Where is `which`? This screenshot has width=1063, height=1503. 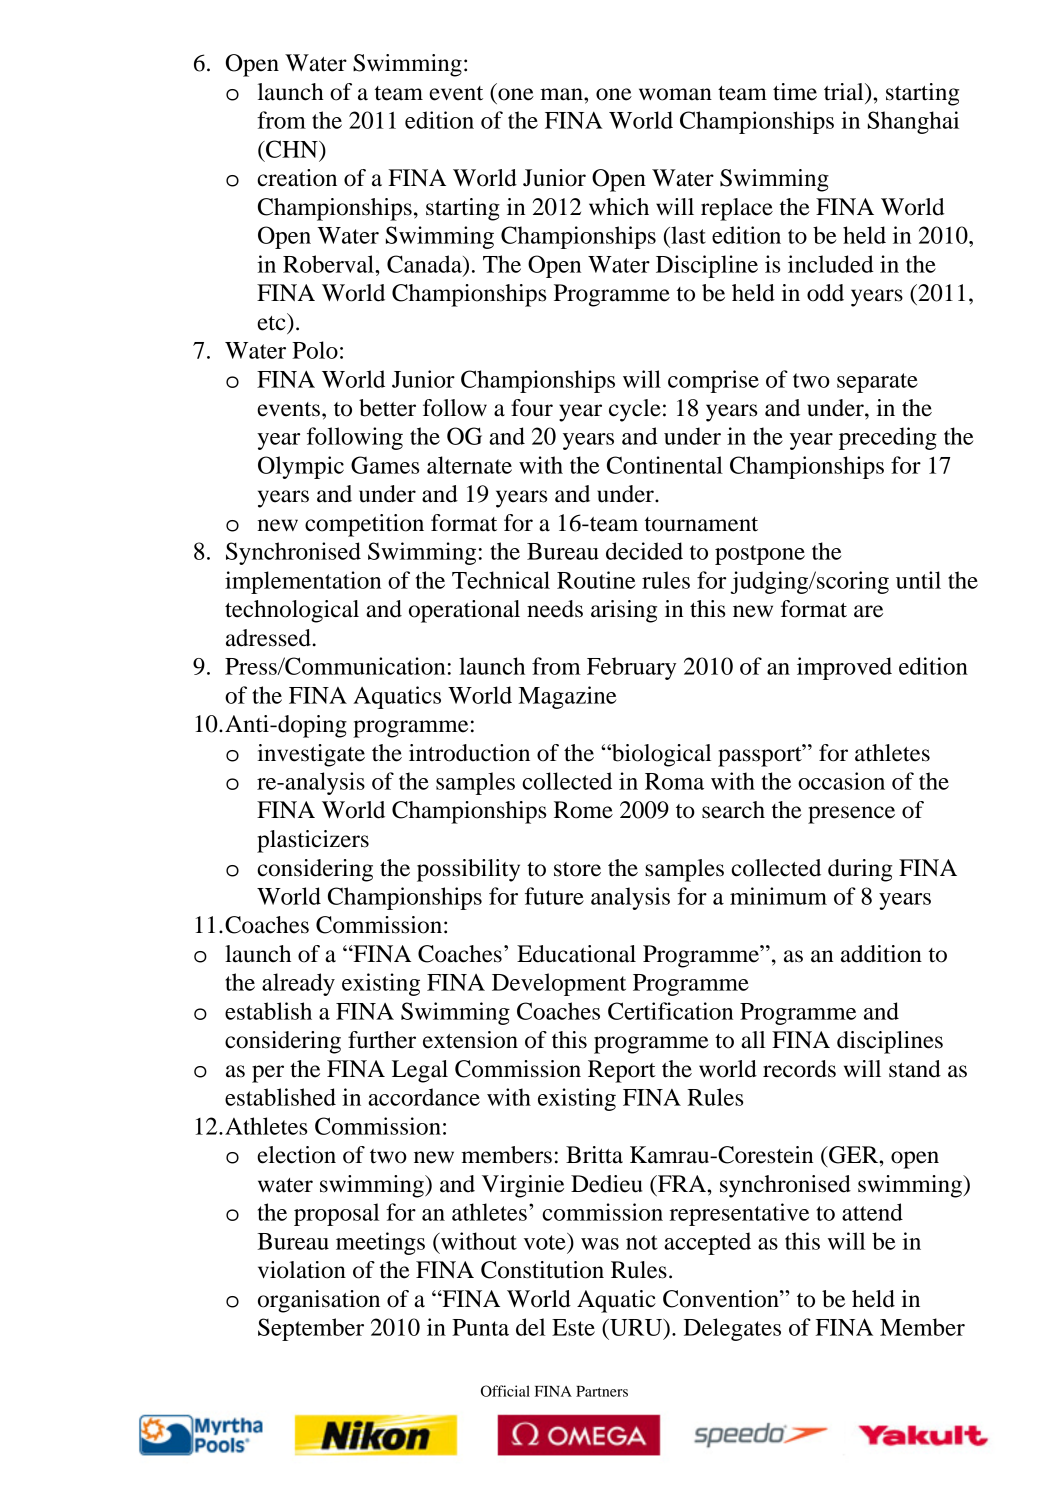
which is located at coordinates (619, 207).
